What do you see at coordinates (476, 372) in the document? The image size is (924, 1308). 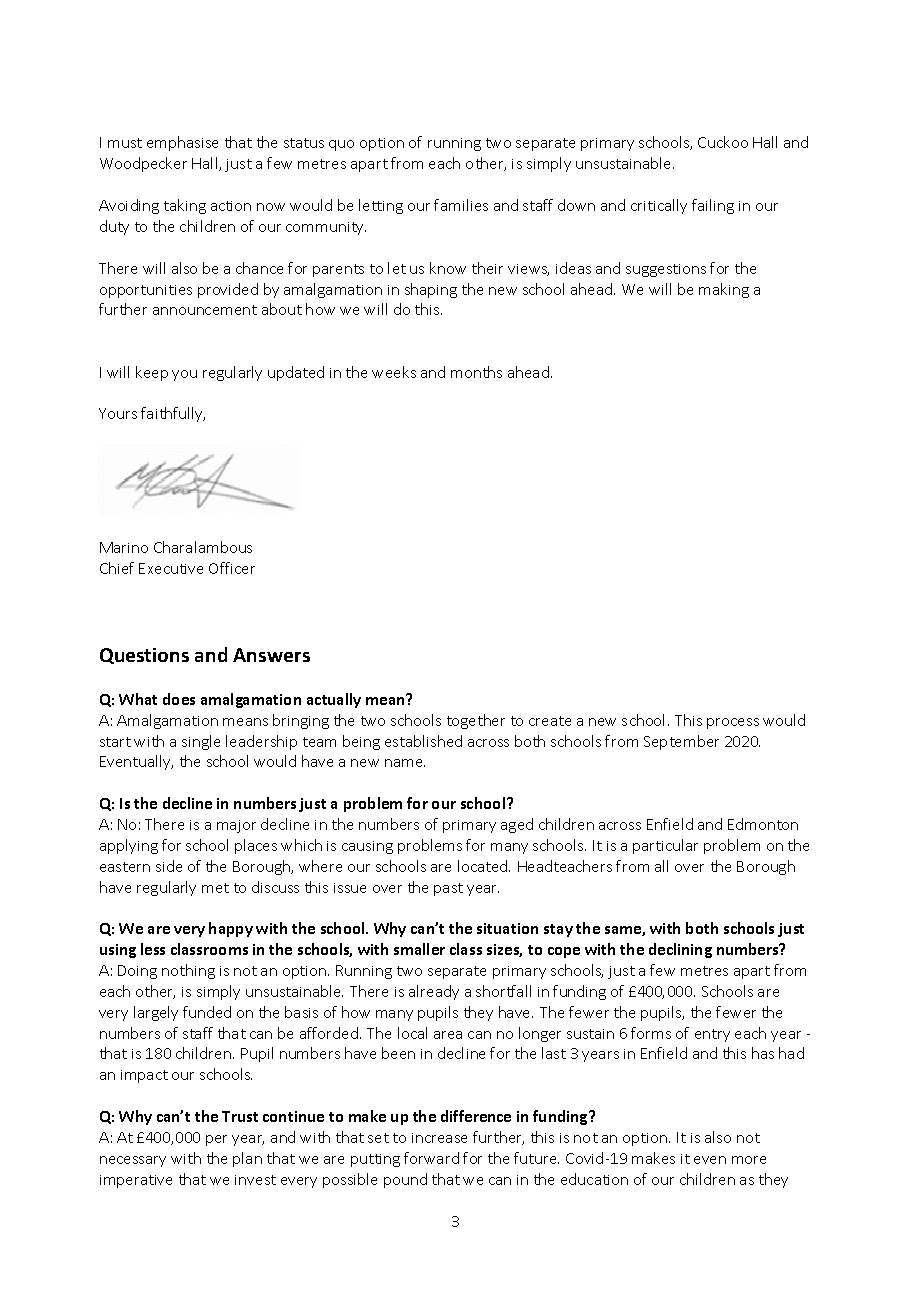 I see `months` at bounding box center [476, 372].
